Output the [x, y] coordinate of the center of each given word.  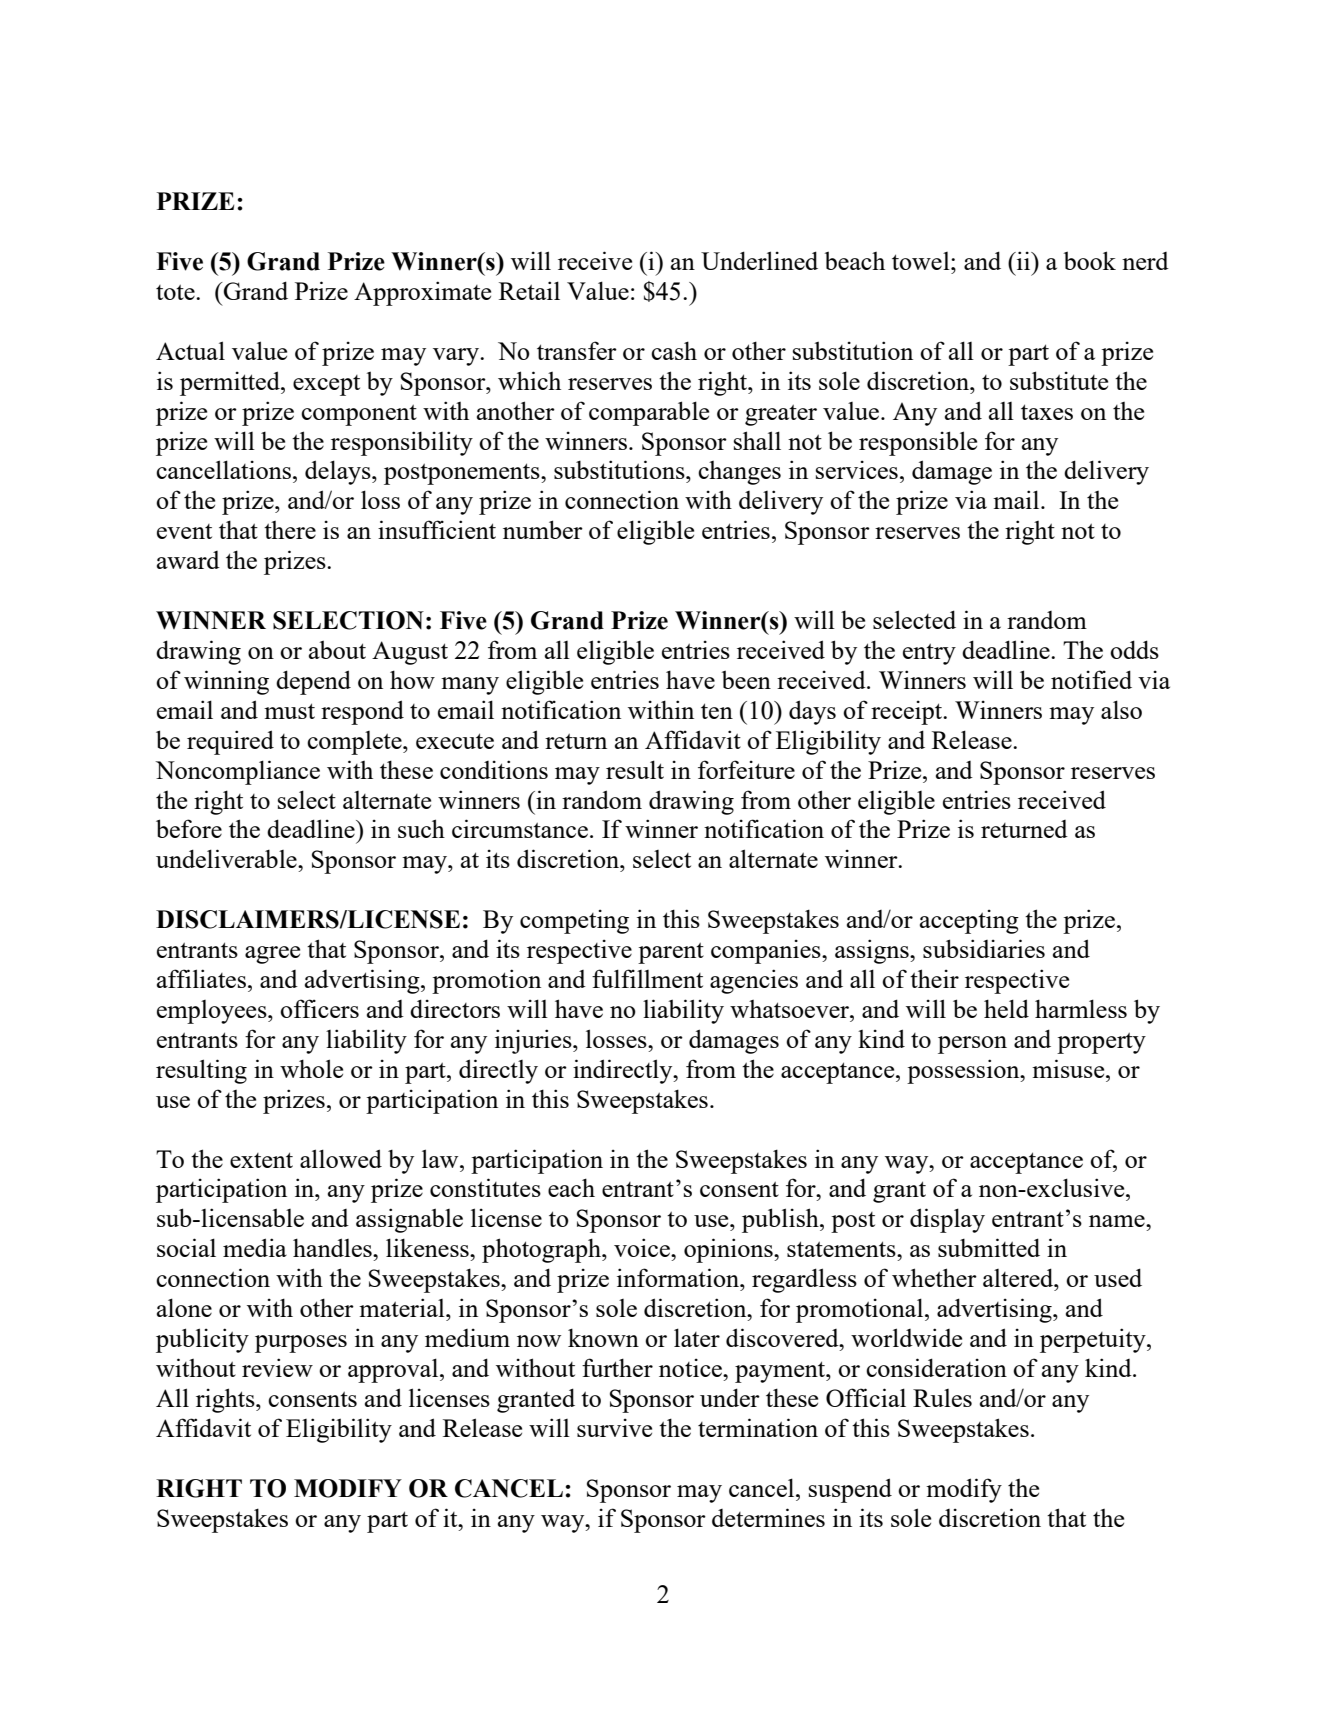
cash [674, 350]
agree [272, 955]
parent [671, 953]
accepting [969, 921]
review [277, 1367]
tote [176, 292]
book [1090, 260]
